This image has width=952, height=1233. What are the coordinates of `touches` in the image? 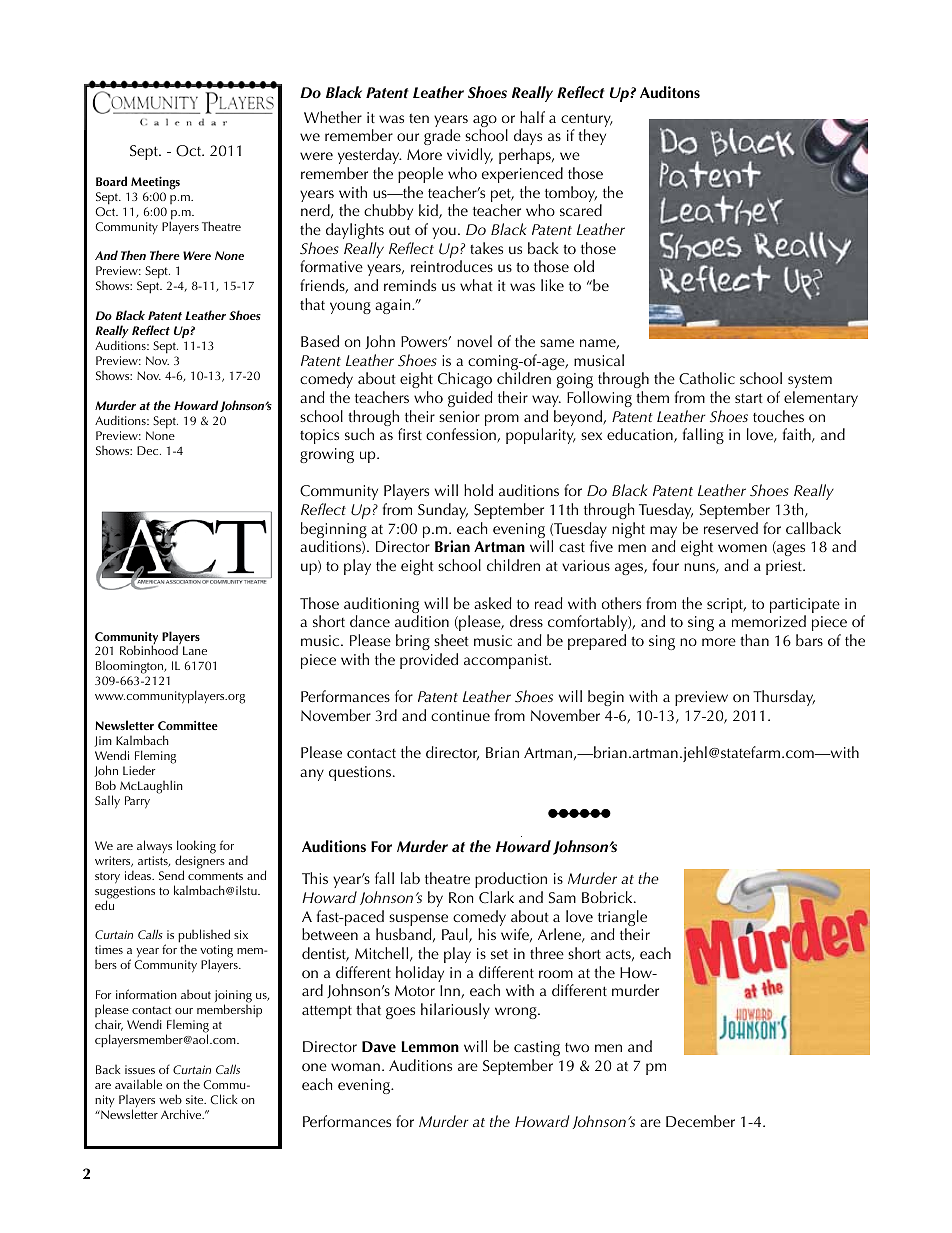 It's located at (778, 416).
